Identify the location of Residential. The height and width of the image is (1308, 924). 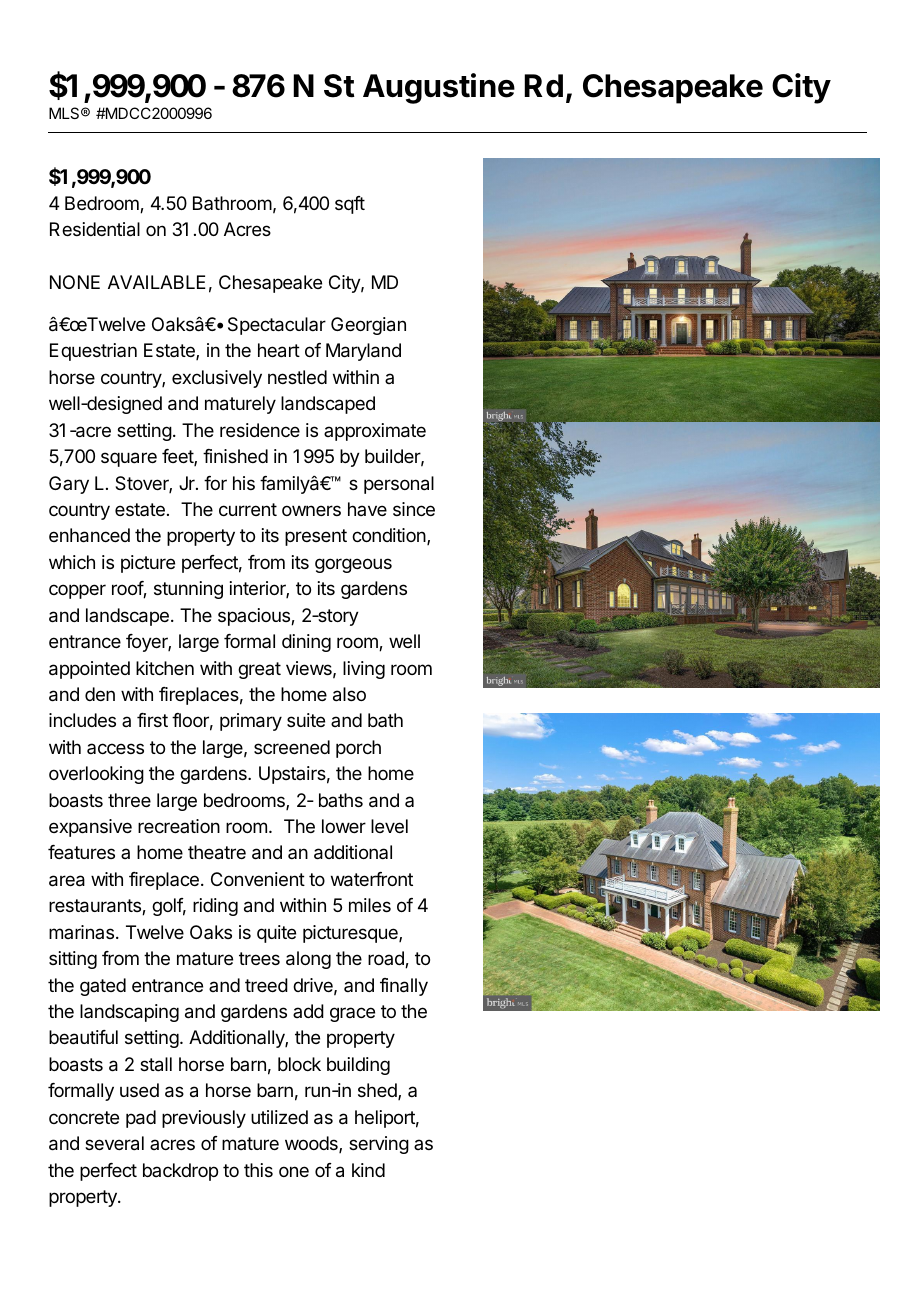
(95, 229).
